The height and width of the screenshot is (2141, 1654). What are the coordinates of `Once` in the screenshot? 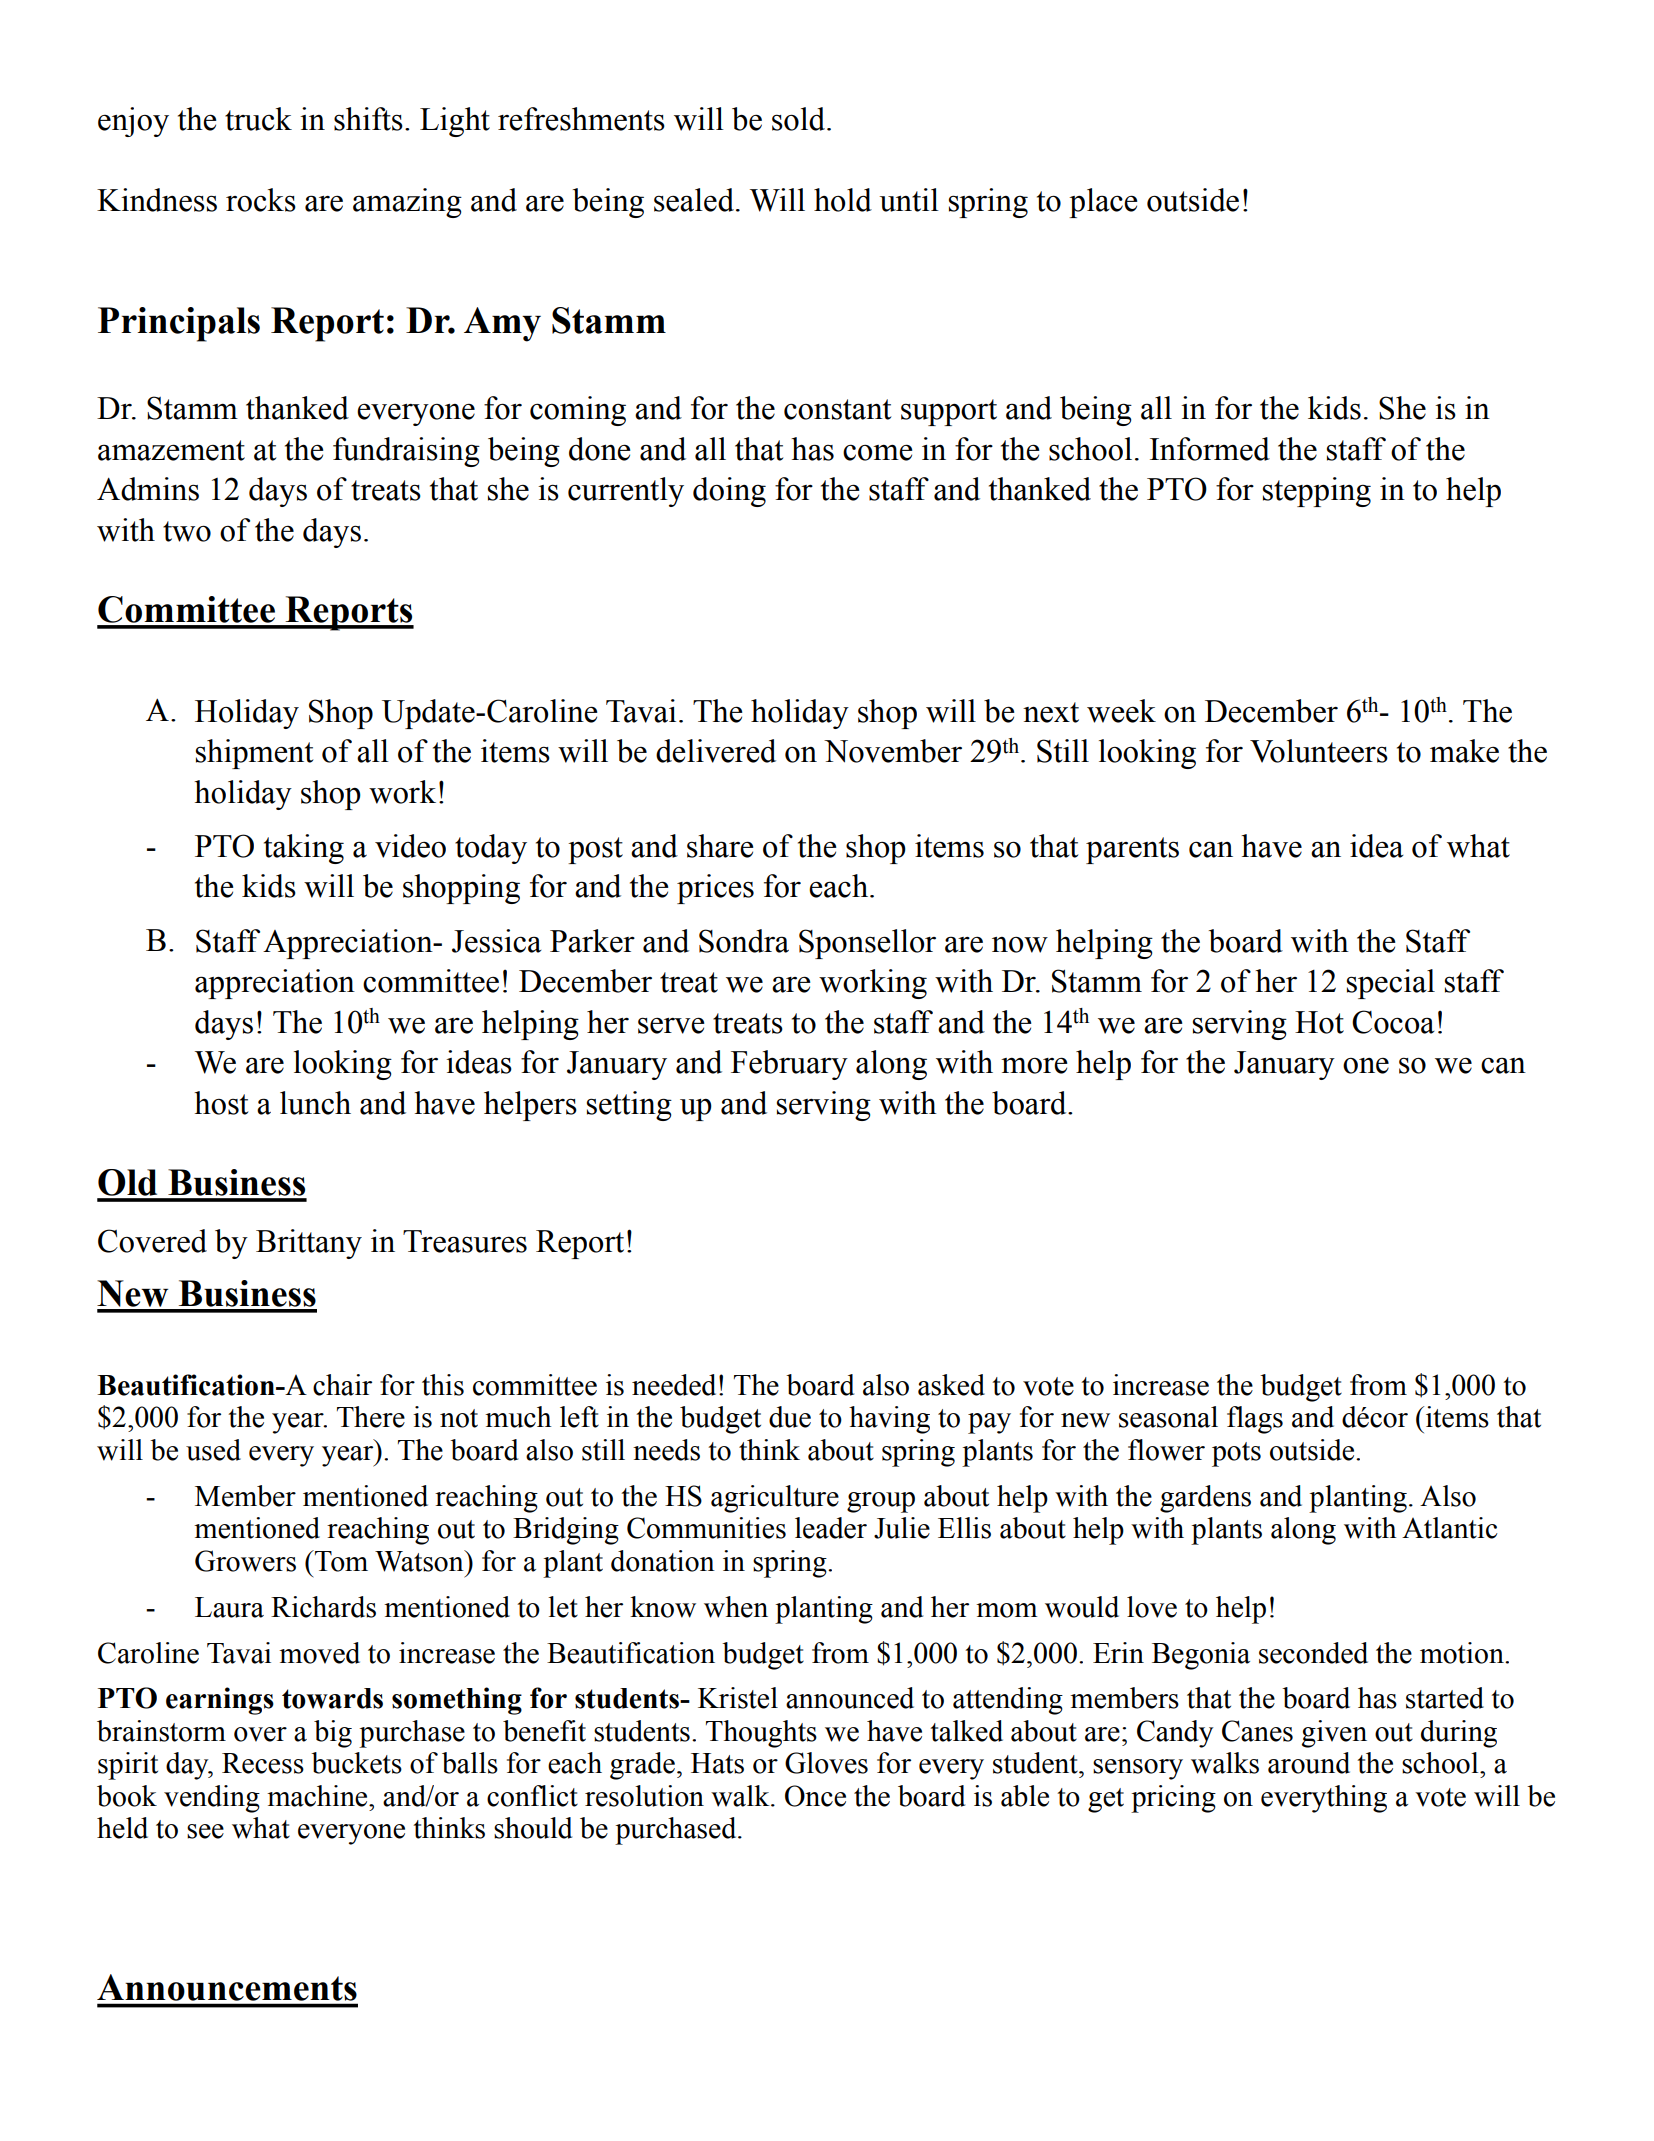 It's located at (815, 1796).
